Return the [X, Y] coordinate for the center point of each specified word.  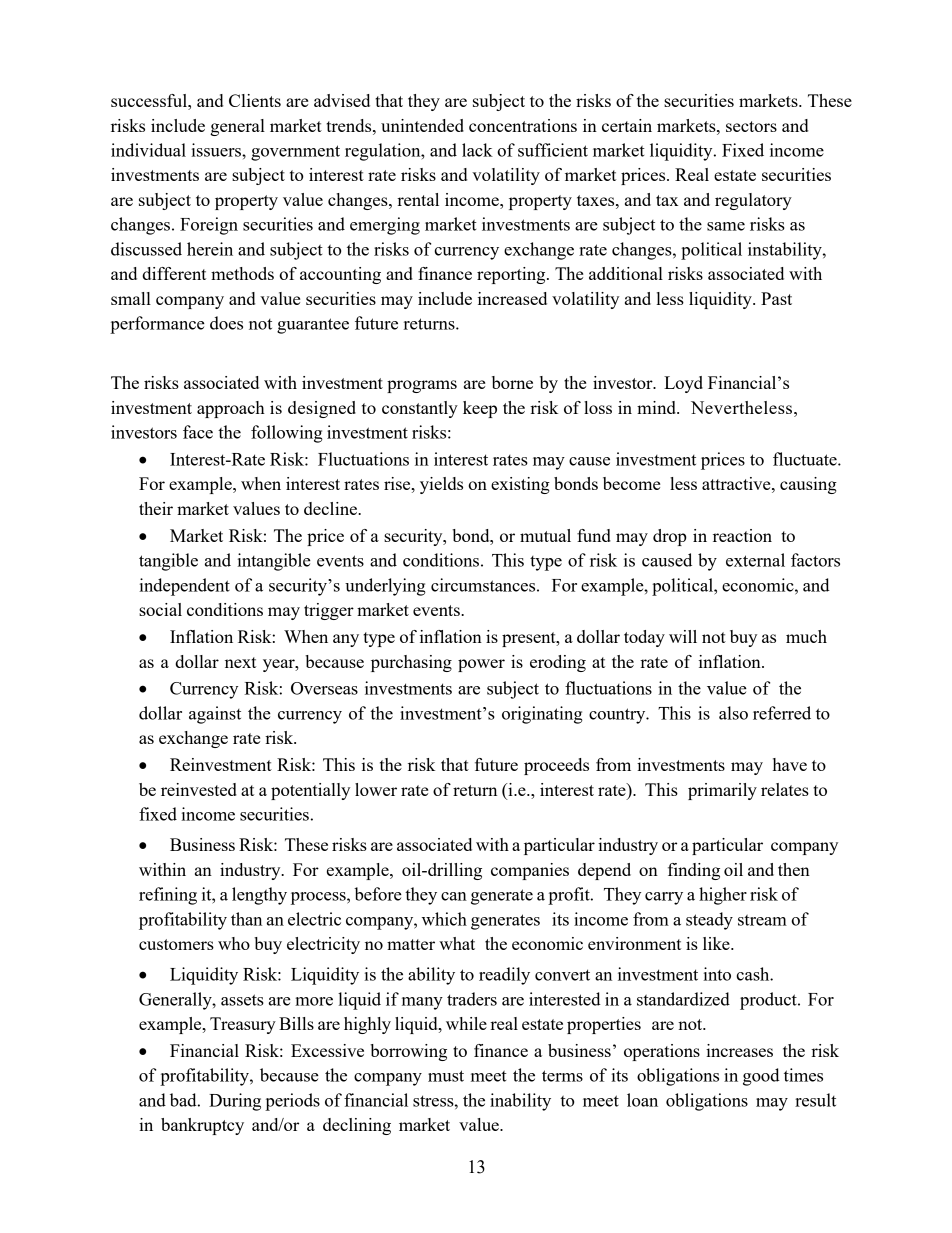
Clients [255, 100]
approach [231, 409]
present [530, 639]
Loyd [683, 384]
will [683, 636]
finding [694, 871]
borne [512, 382]
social [160, 609]
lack [477, 150]
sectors [751, 126]
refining [168, 896]
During [235, 1102]
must [446, 1076]
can [454, 896]
